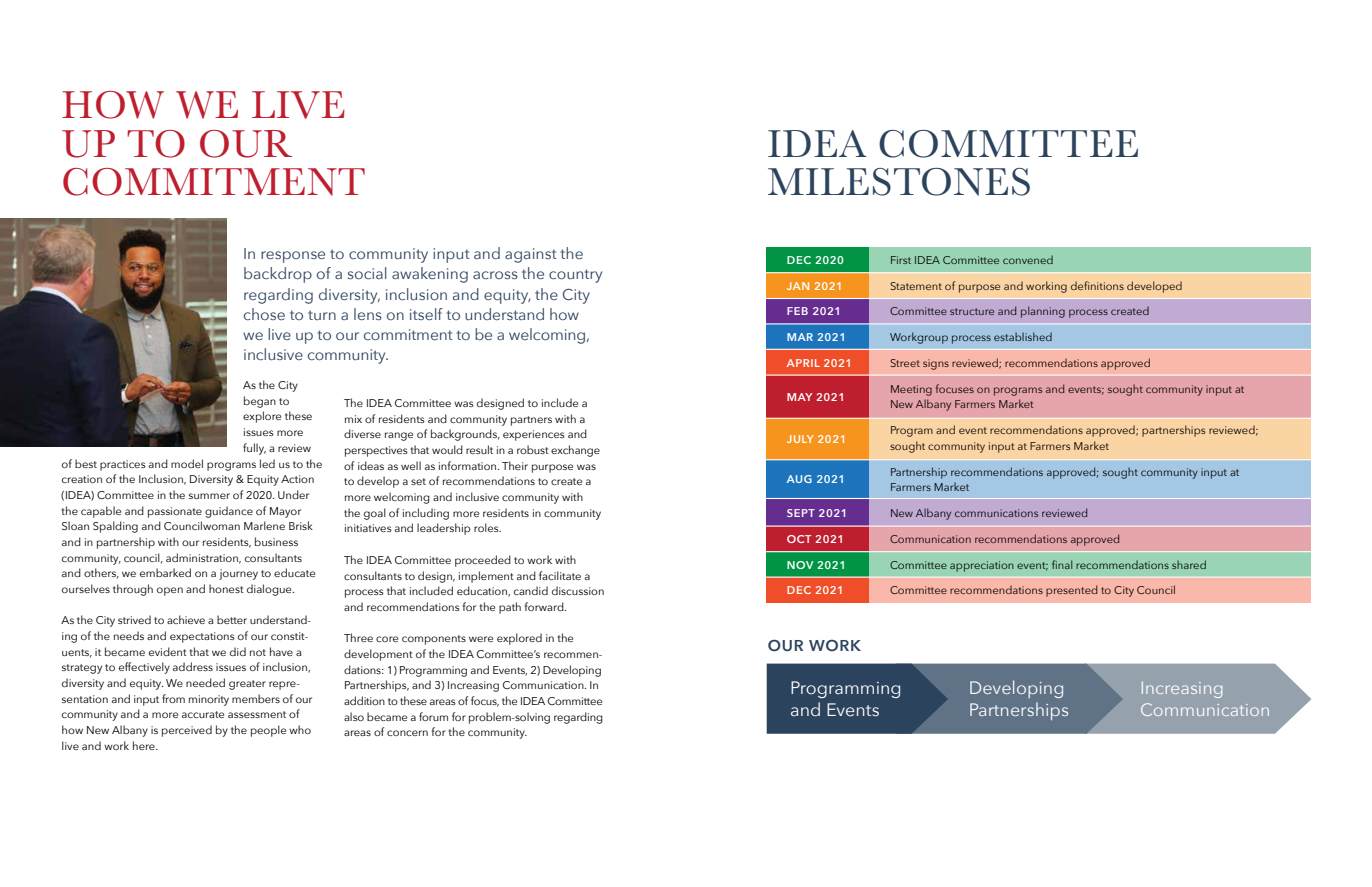 Image resolution: width=1372 pixels, height=887 pixels. I want to click on model, so click(187, 463).
